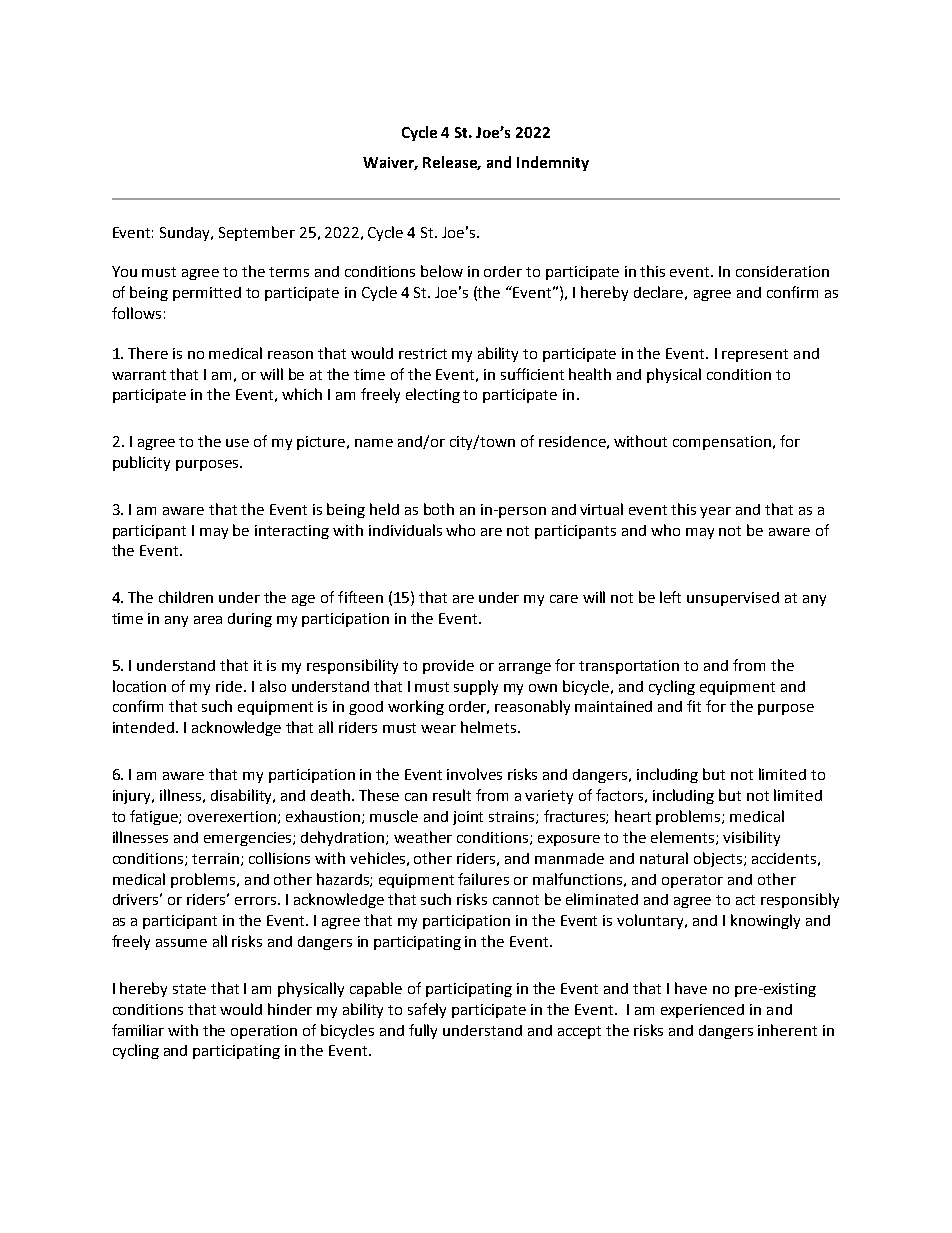  I want to click on state, so click(189, 989).
